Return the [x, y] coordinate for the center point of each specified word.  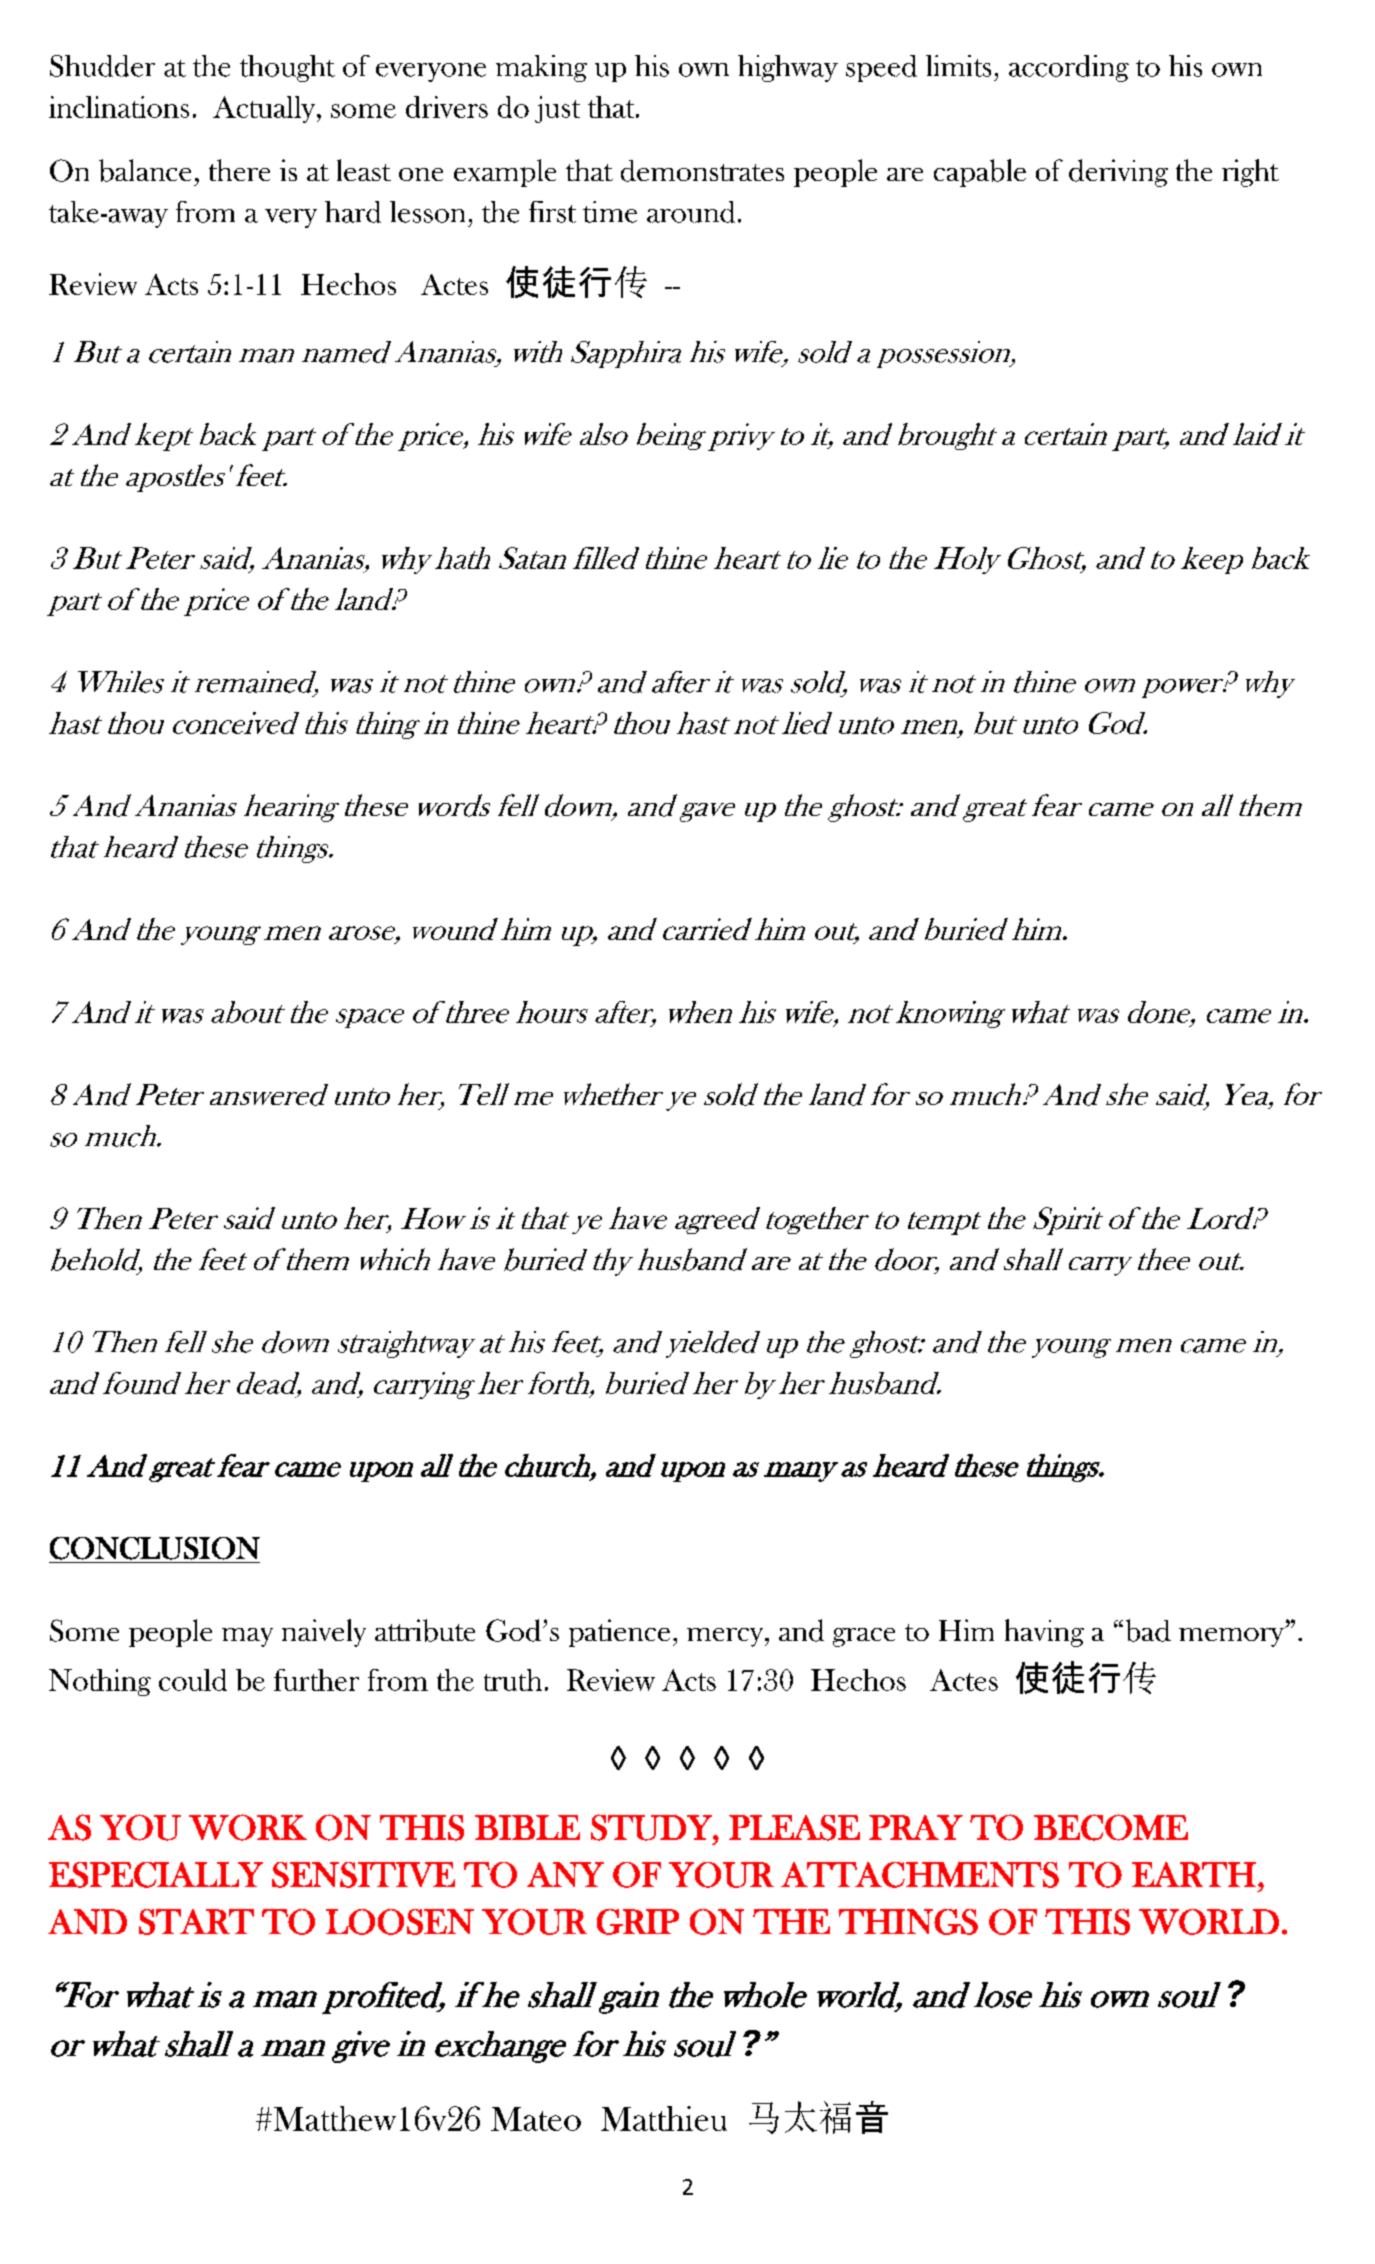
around [691, 212]
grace [864, 1637]
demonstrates [702, 171]
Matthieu [664, 2118]
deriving [1118, 173]
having [1044, 1633]
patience [619, 1633]
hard [353, 212]
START [196, 1922]
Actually [265, 109]
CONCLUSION [155, 1548]
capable [980, 173]
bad [1148, 1630]
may [247, 1637]
